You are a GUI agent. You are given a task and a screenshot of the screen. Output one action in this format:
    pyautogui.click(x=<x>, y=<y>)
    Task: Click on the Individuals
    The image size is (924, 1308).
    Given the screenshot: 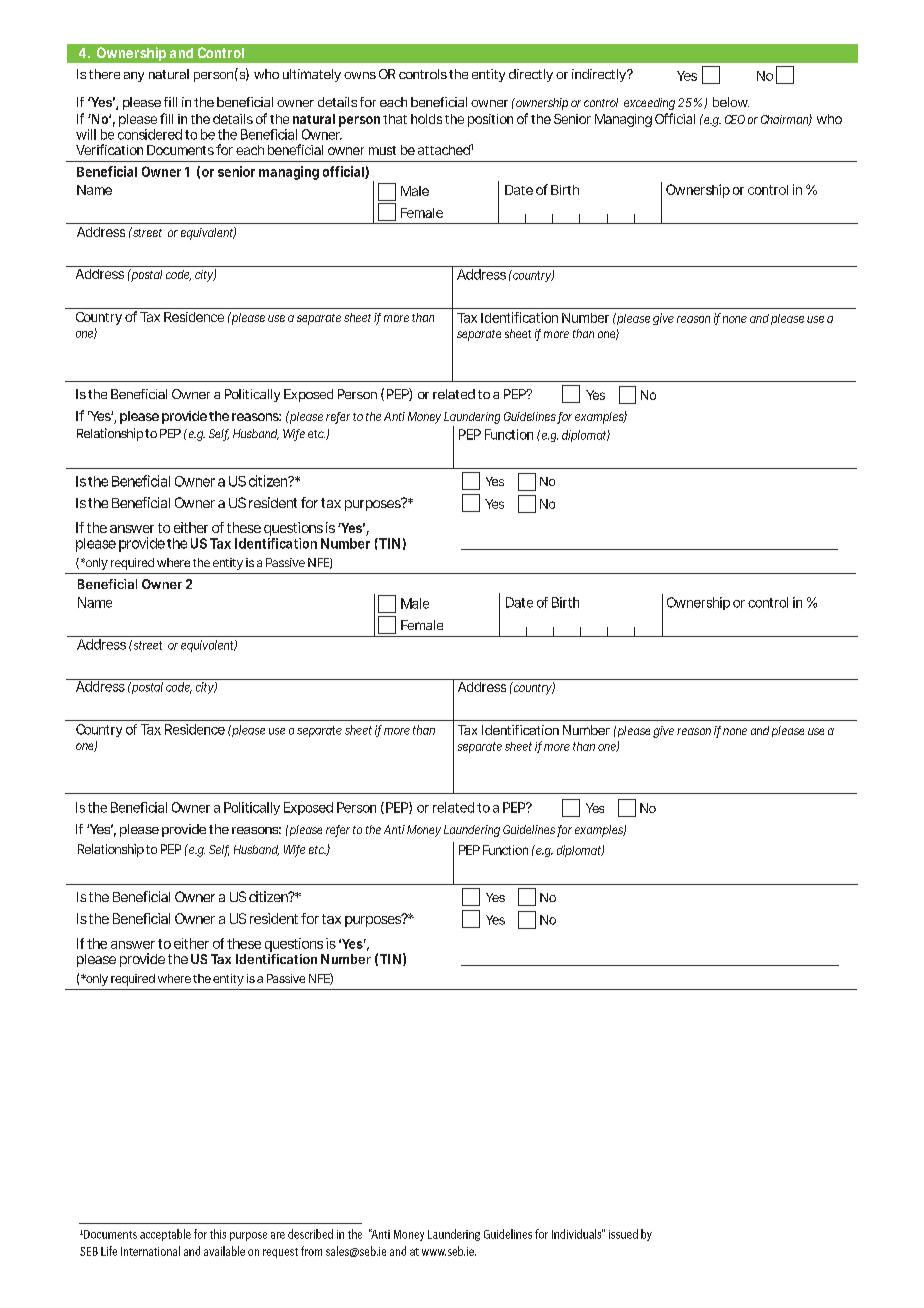 What is the action you would take?
    pyautogui.click(x=577, y=1234)
